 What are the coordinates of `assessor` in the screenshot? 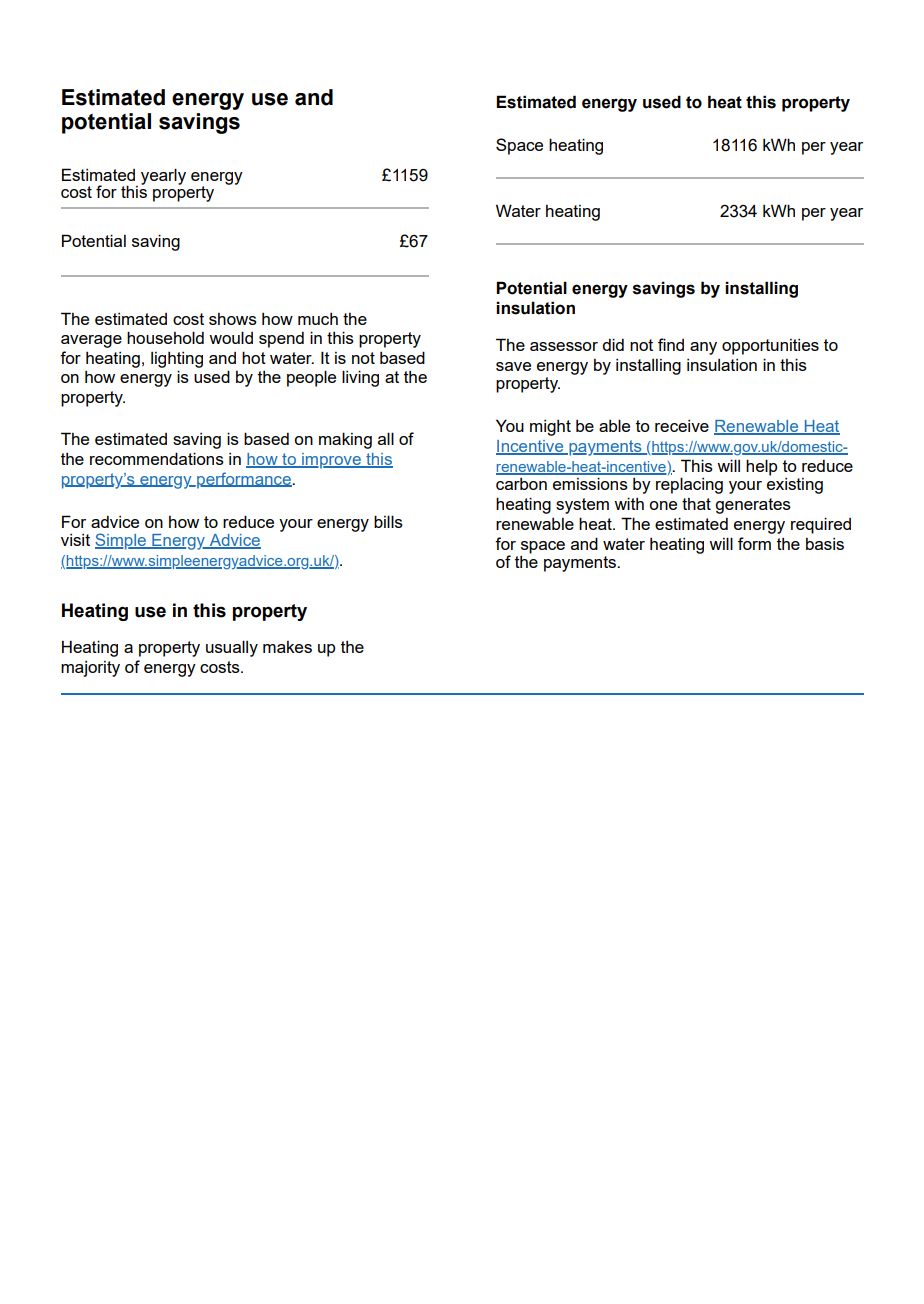 It's located at (564, 346).
